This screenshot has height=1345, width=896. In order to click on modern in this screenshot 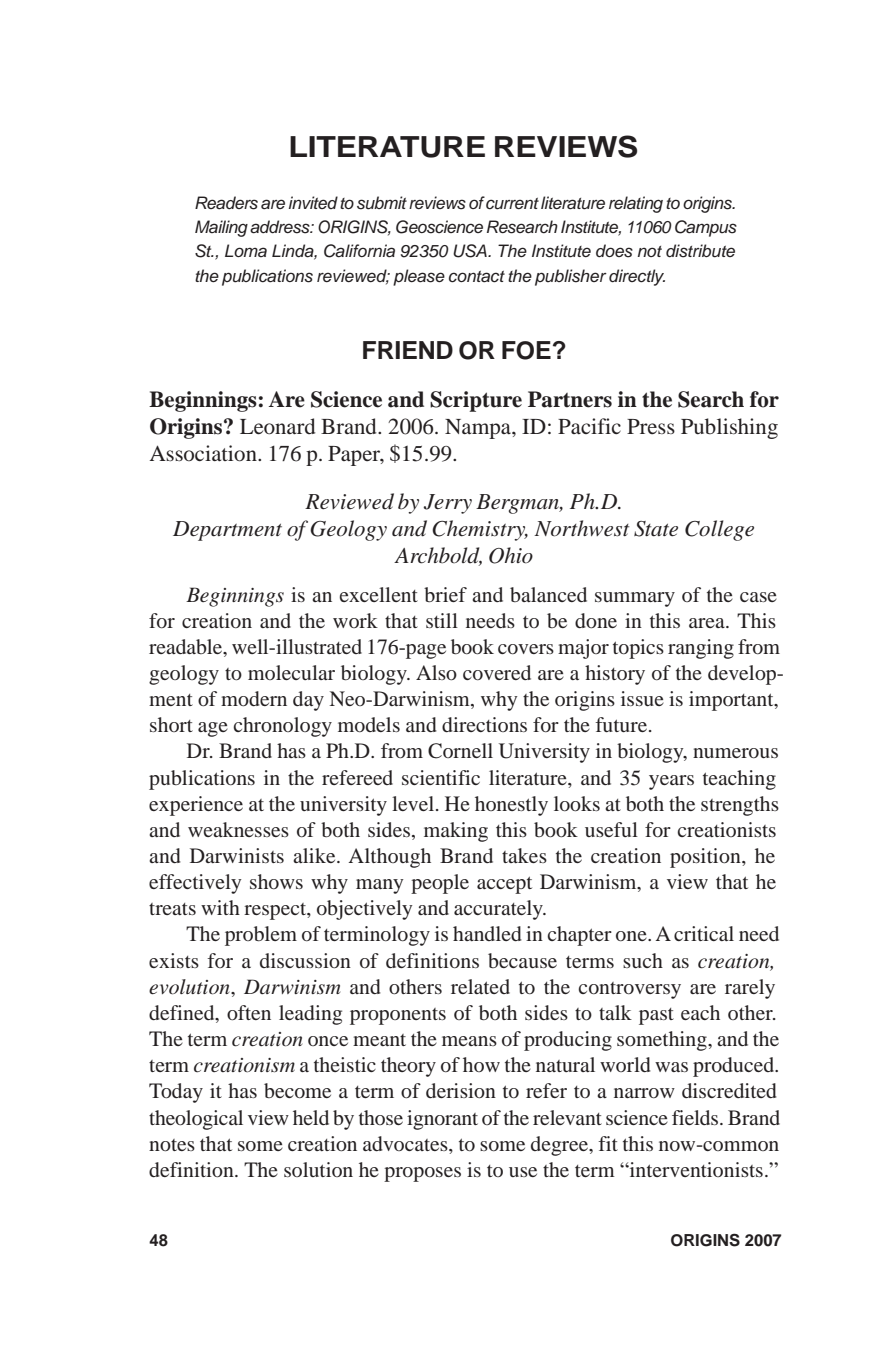, I will do `click(254, 698)`.
